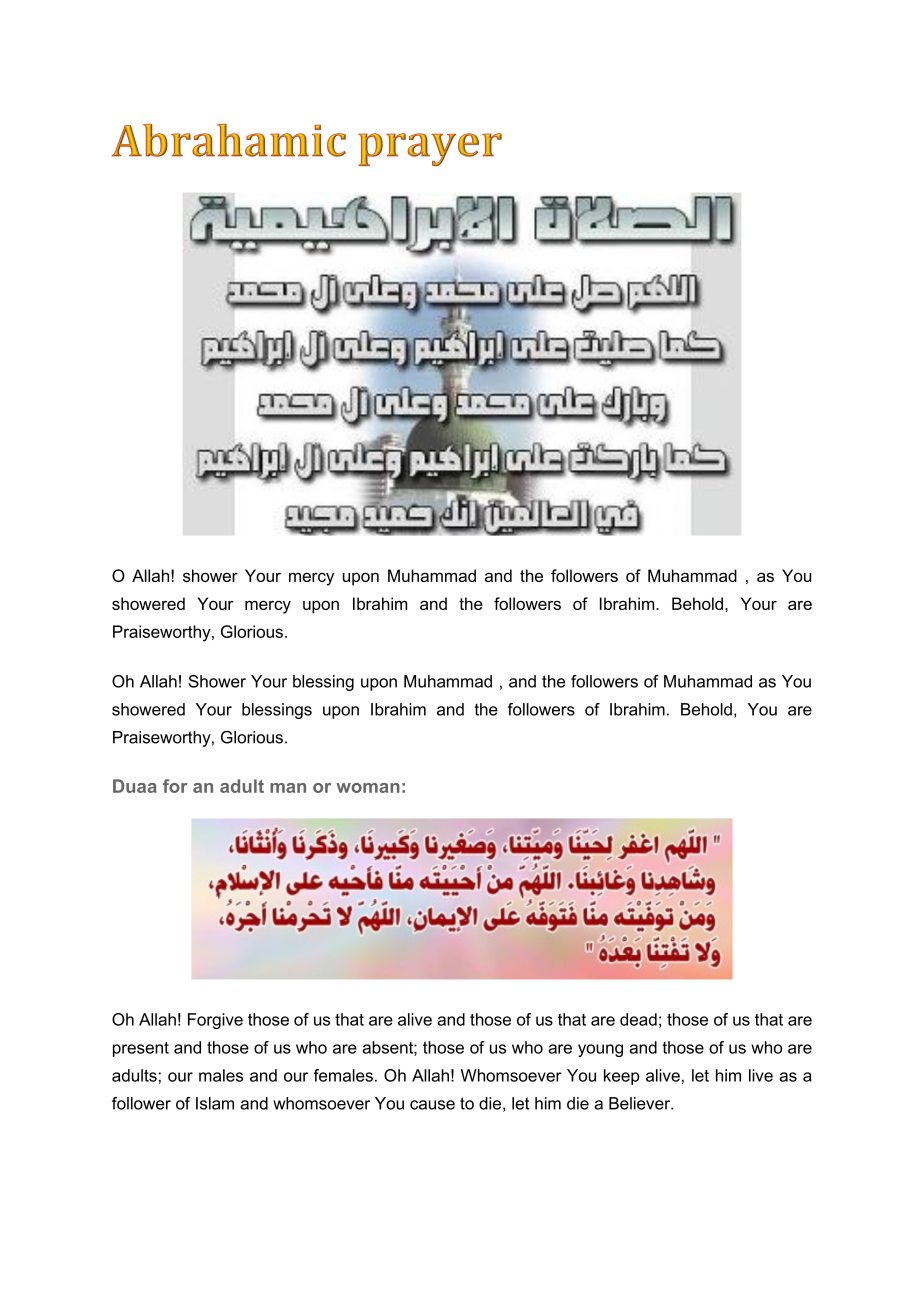  Describe the element at coordinates (215, 1021) in the screenshot. I see `Forgive` at that location.
